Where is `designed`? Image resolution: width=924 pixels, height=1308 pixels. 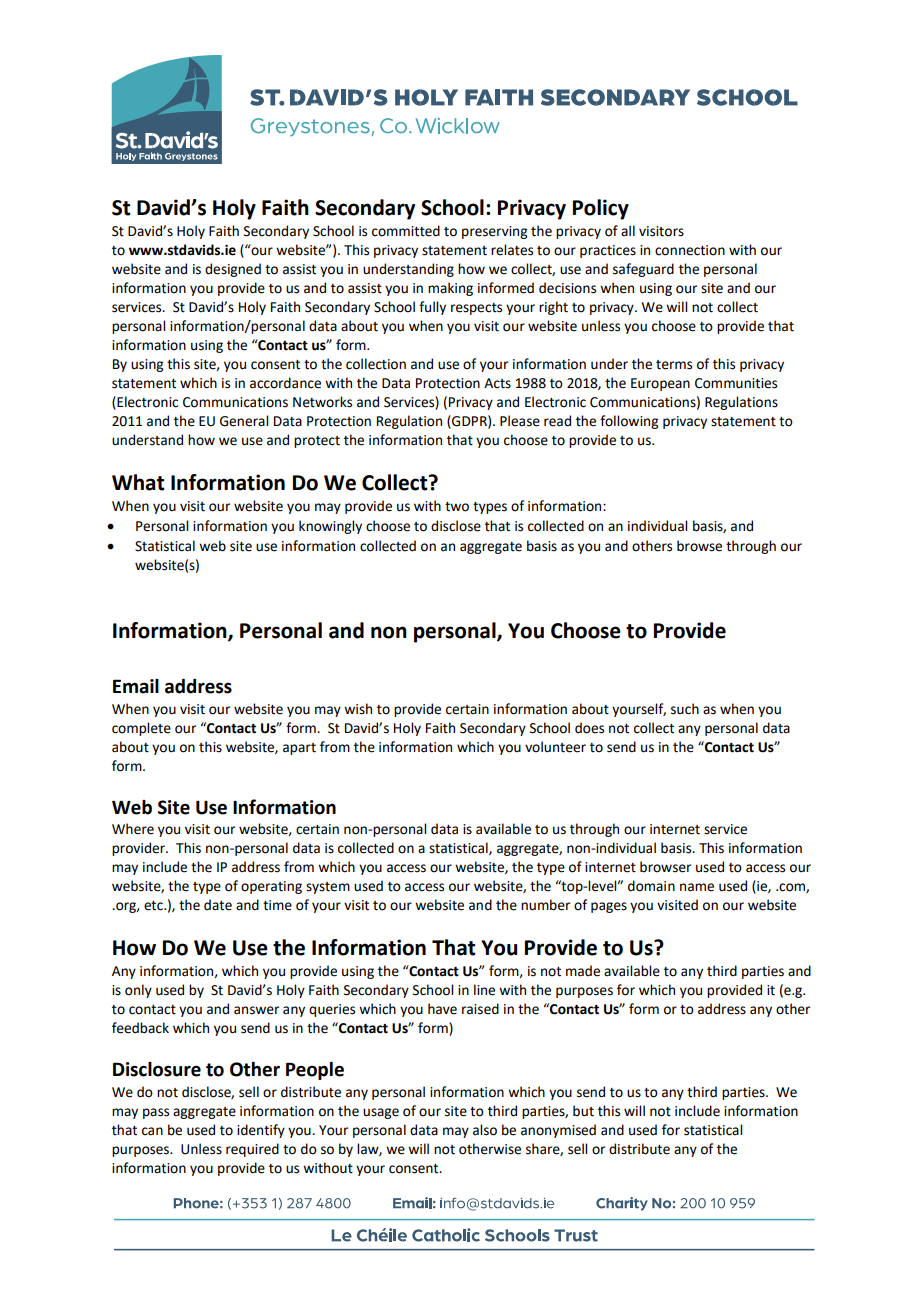
designed is located at coordinates (233, 270).
